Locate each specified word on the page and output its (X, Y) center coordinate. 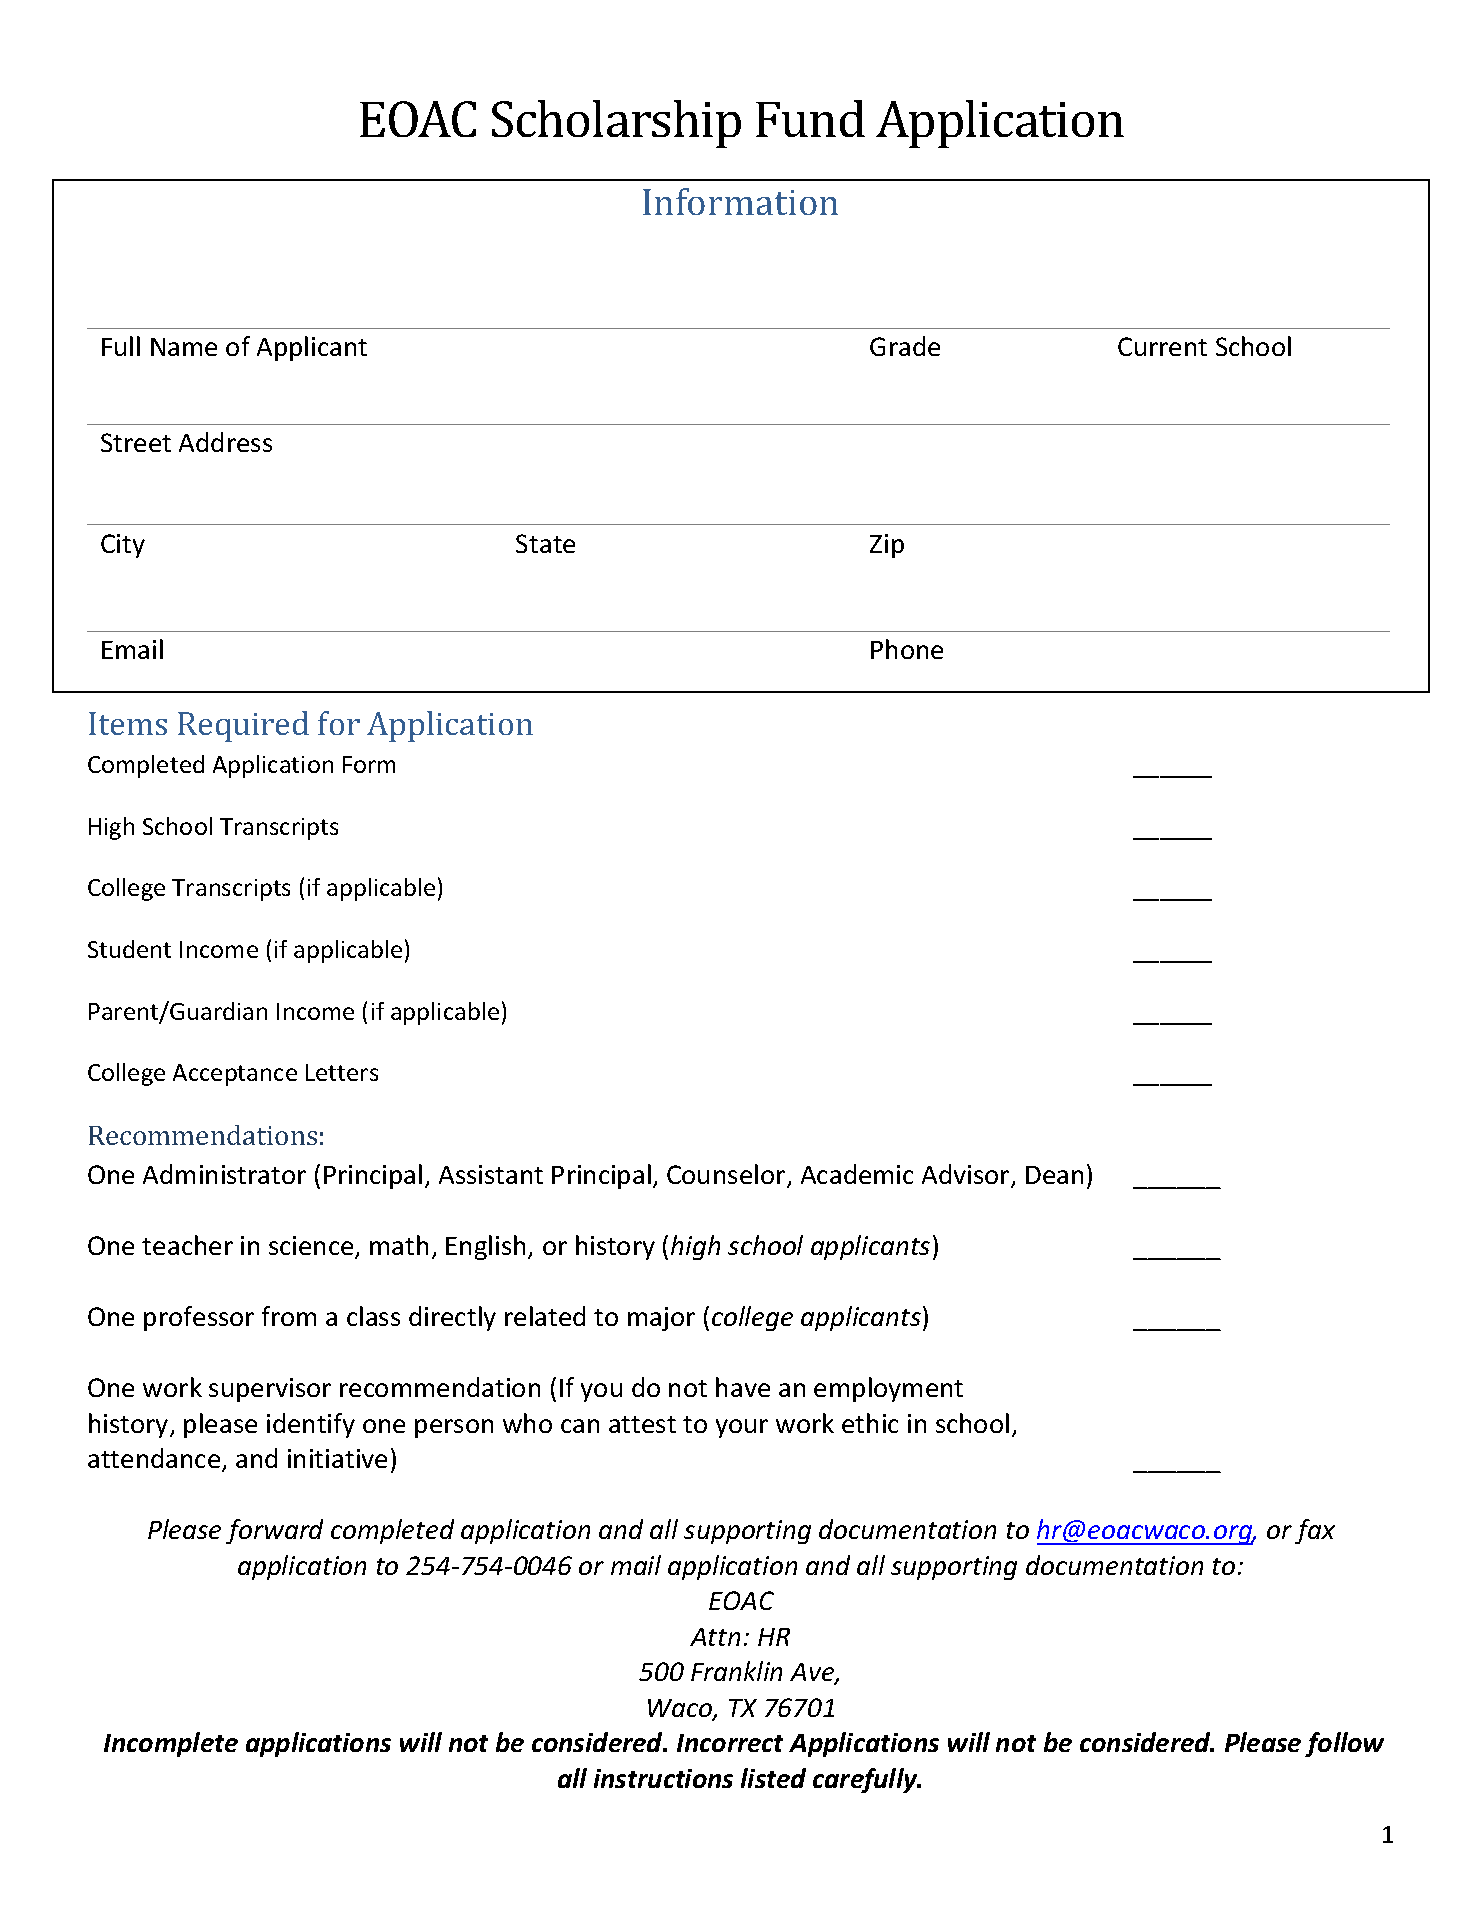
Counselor (727, 1176)
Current (1162, 346)
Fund (810, 118)
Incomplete (171, 1744)
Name (184, 347)
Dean (1054, 1175)
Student (129, 949)
